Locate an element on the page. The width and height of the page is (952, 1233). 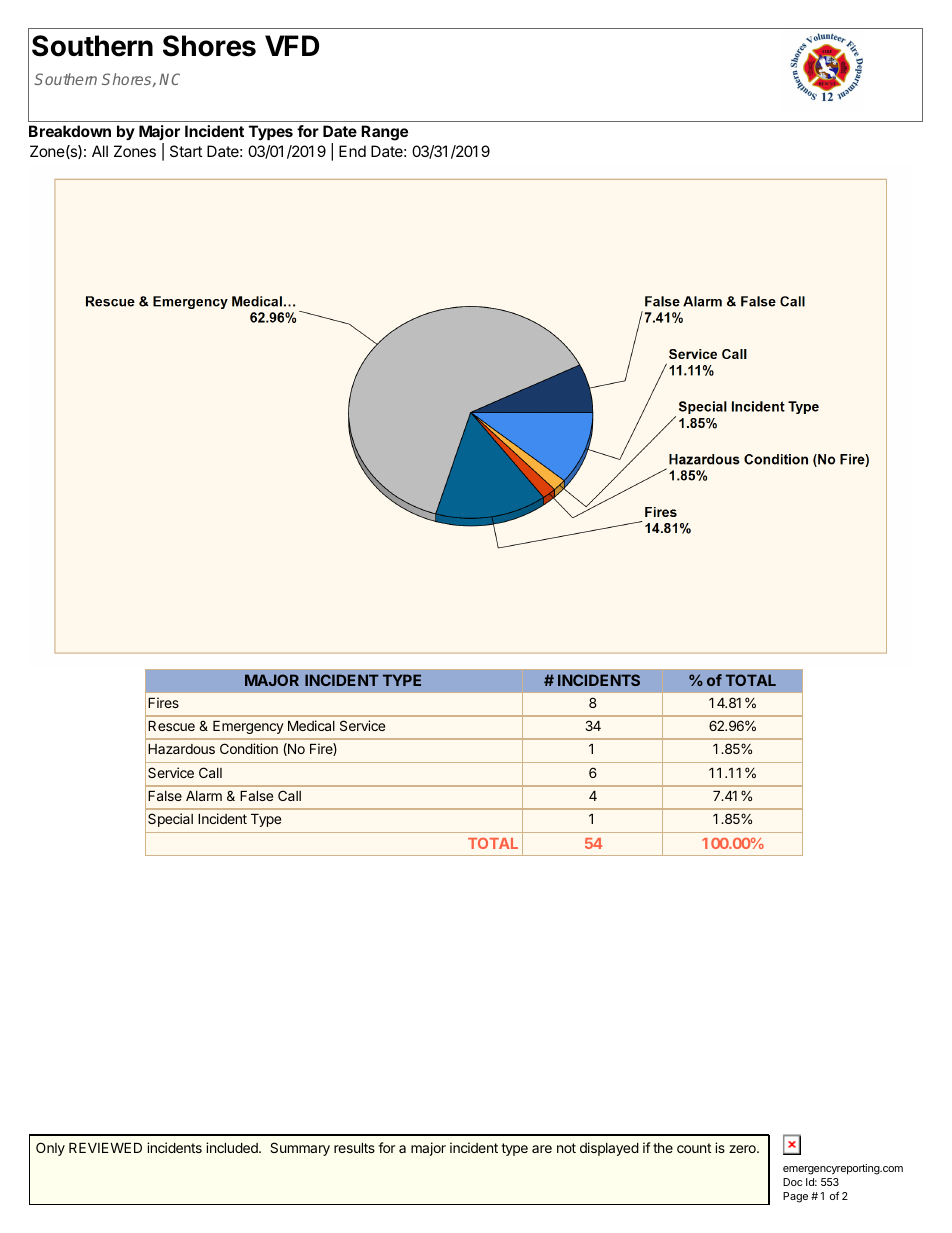
End is located at coordinates (352, 151).
